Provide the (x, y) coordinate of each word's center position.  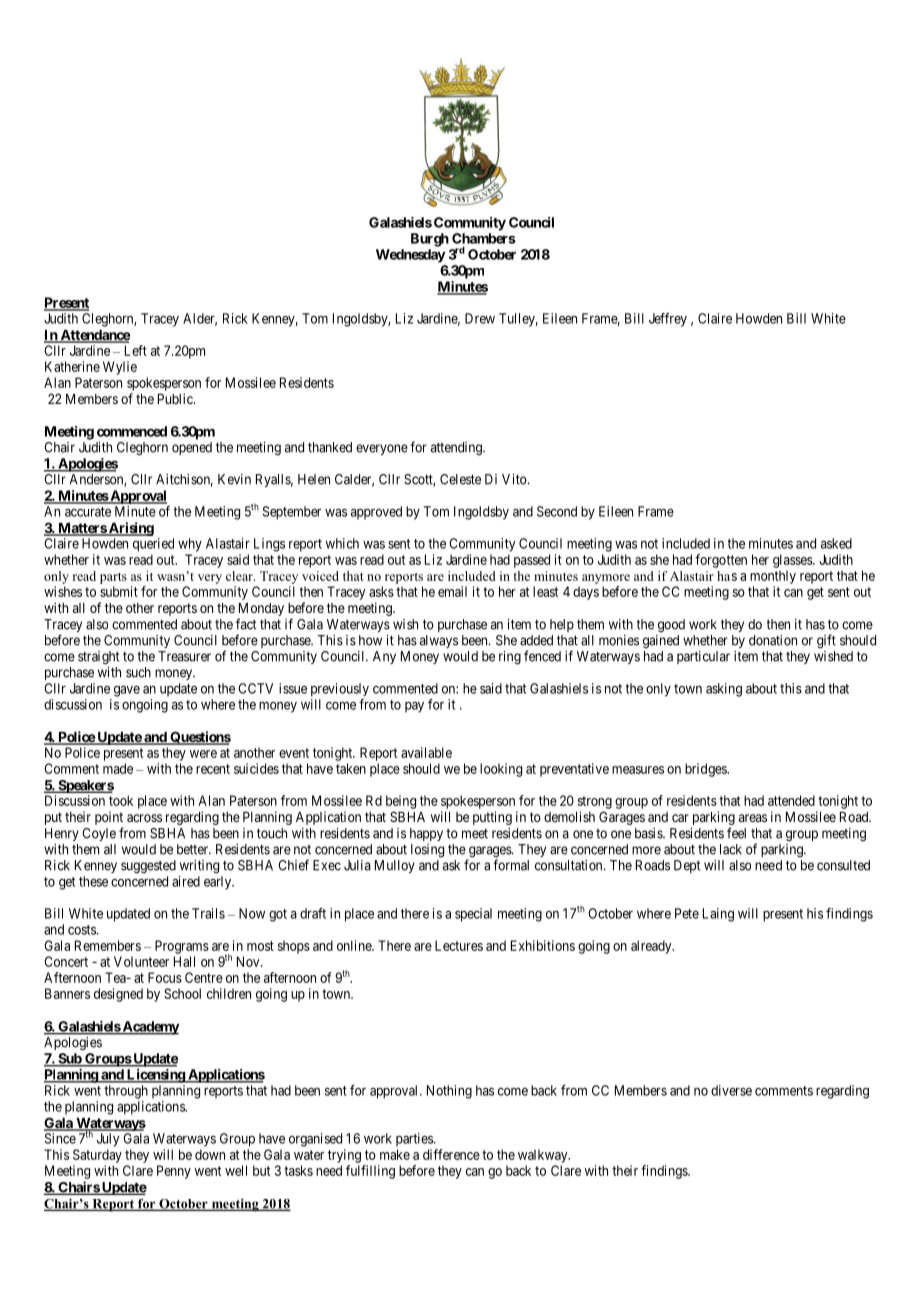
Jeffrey (668, 320)
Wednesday (411, 256)
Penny (174, 1172)
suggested (148, 867)
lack (731, 849)
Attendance (94, 336)
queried (153, 545)
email (452, 591)
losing (427, 851)
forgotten (721, 561)
